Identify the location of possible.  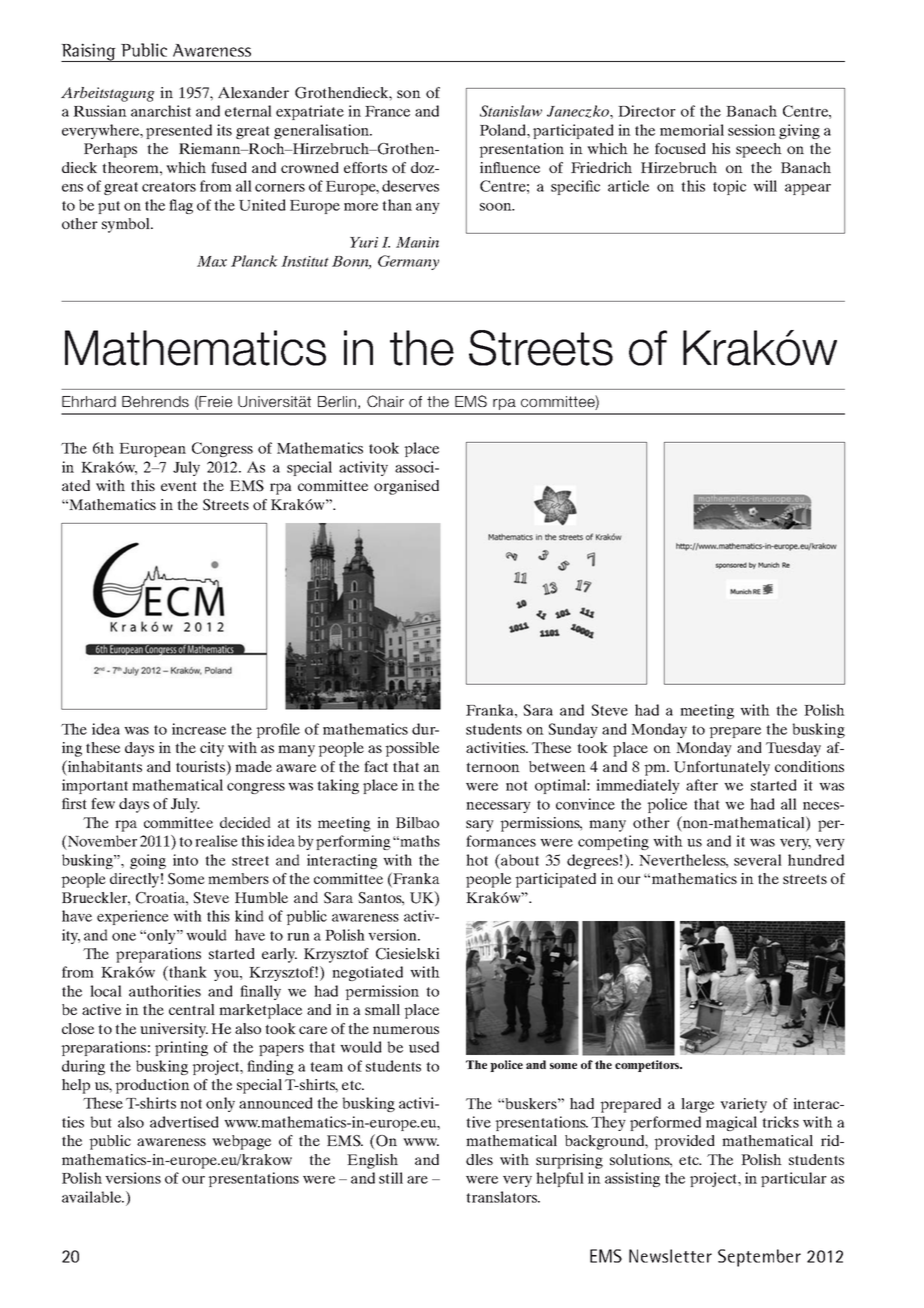
(412, 749).
